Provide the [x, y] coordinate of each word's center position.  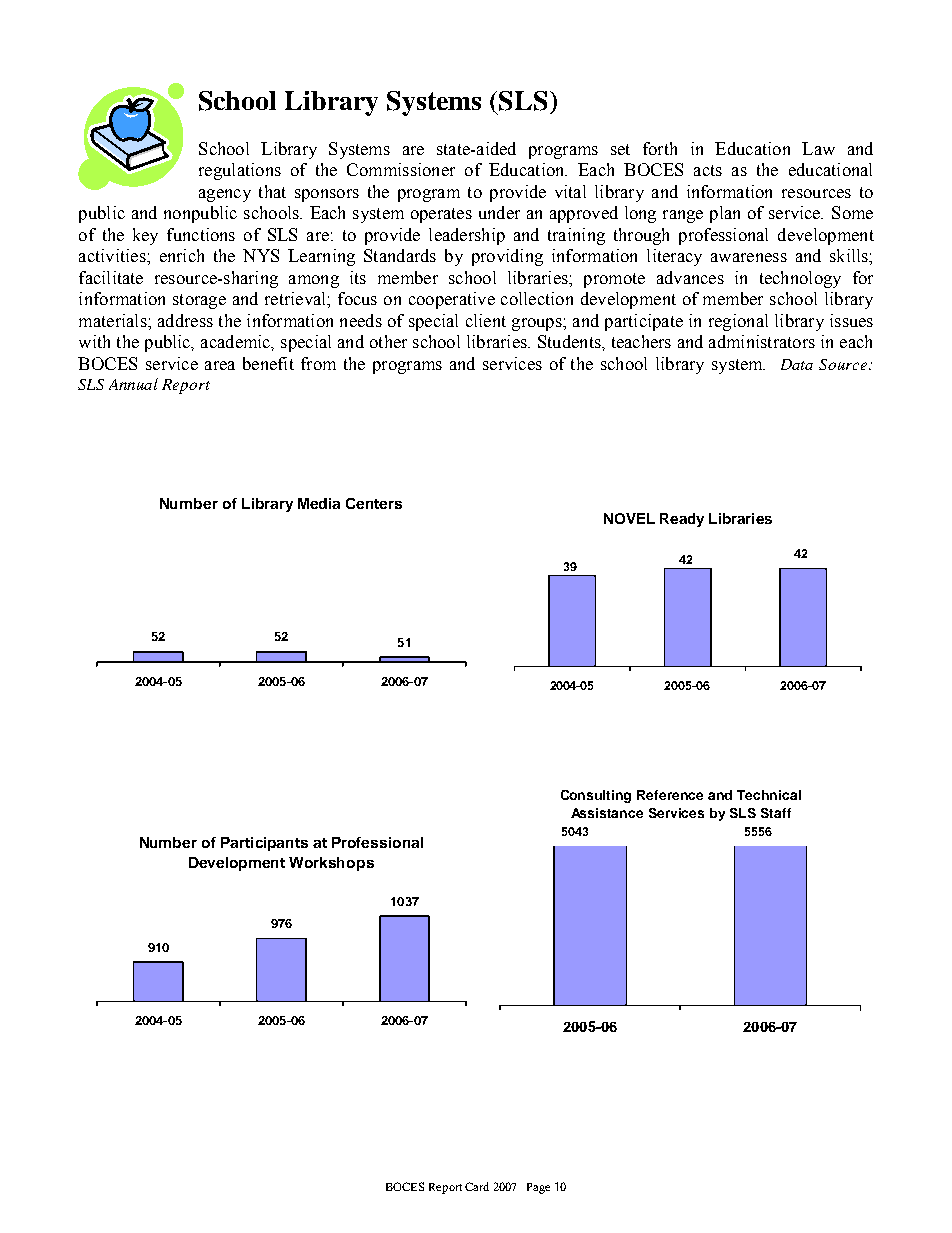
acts [708, 170]
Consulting [596, 796]
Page [538, 1188]
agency [225, 195]
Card [477, 1186]
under [499, 212]
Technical [769, 795]
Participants [264, 844]
